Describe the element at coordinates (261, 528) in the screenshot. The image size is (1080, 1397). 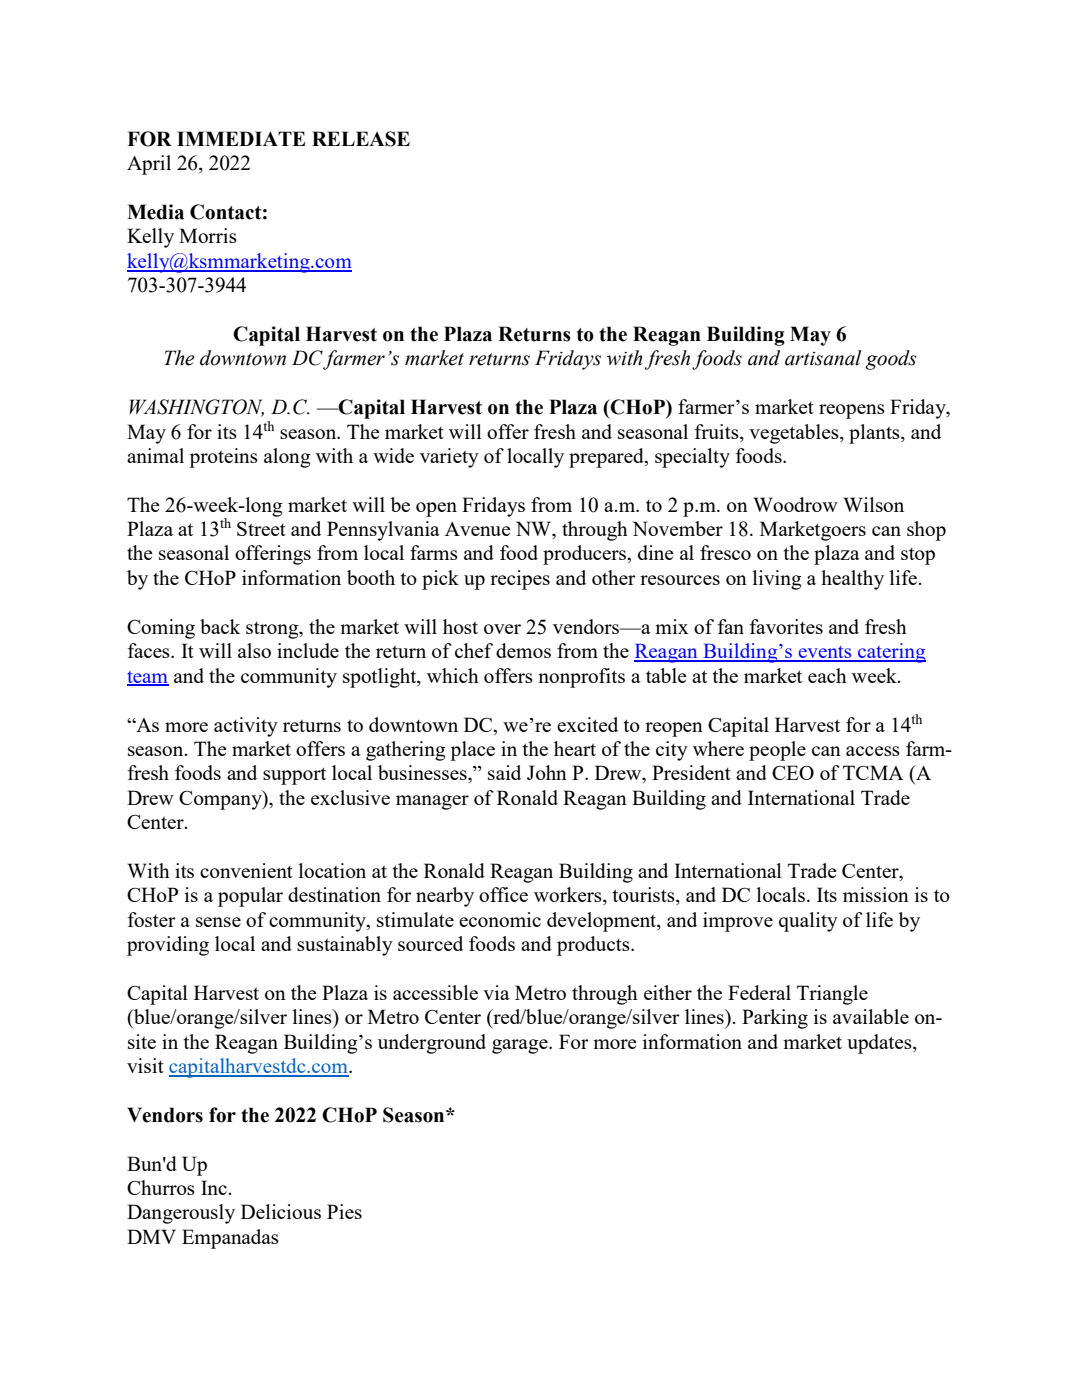
I see `Street` at that location.
